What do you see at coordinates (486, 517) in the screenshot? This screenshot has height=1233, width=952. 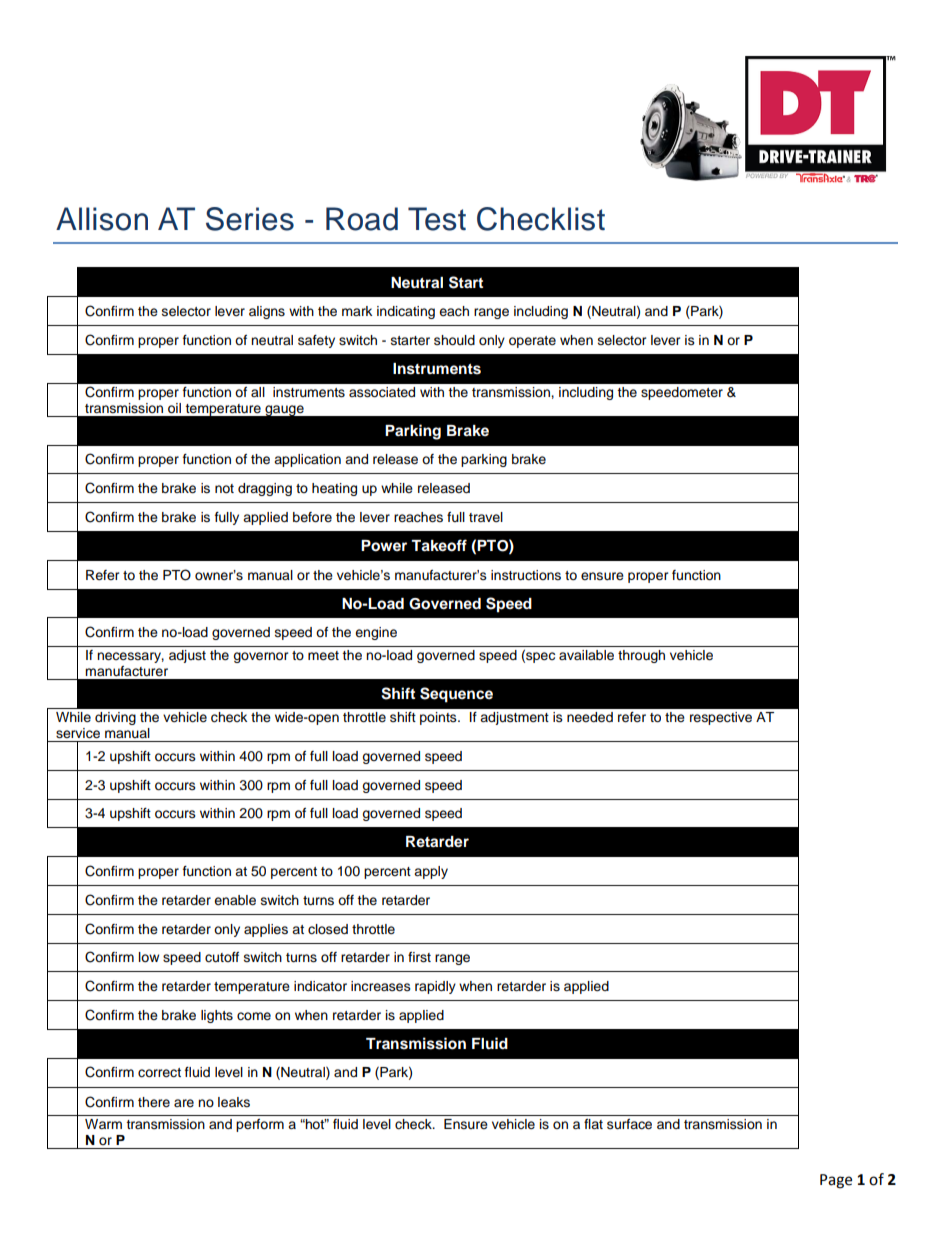 I see `travel` at bounding box center [486, 517].
